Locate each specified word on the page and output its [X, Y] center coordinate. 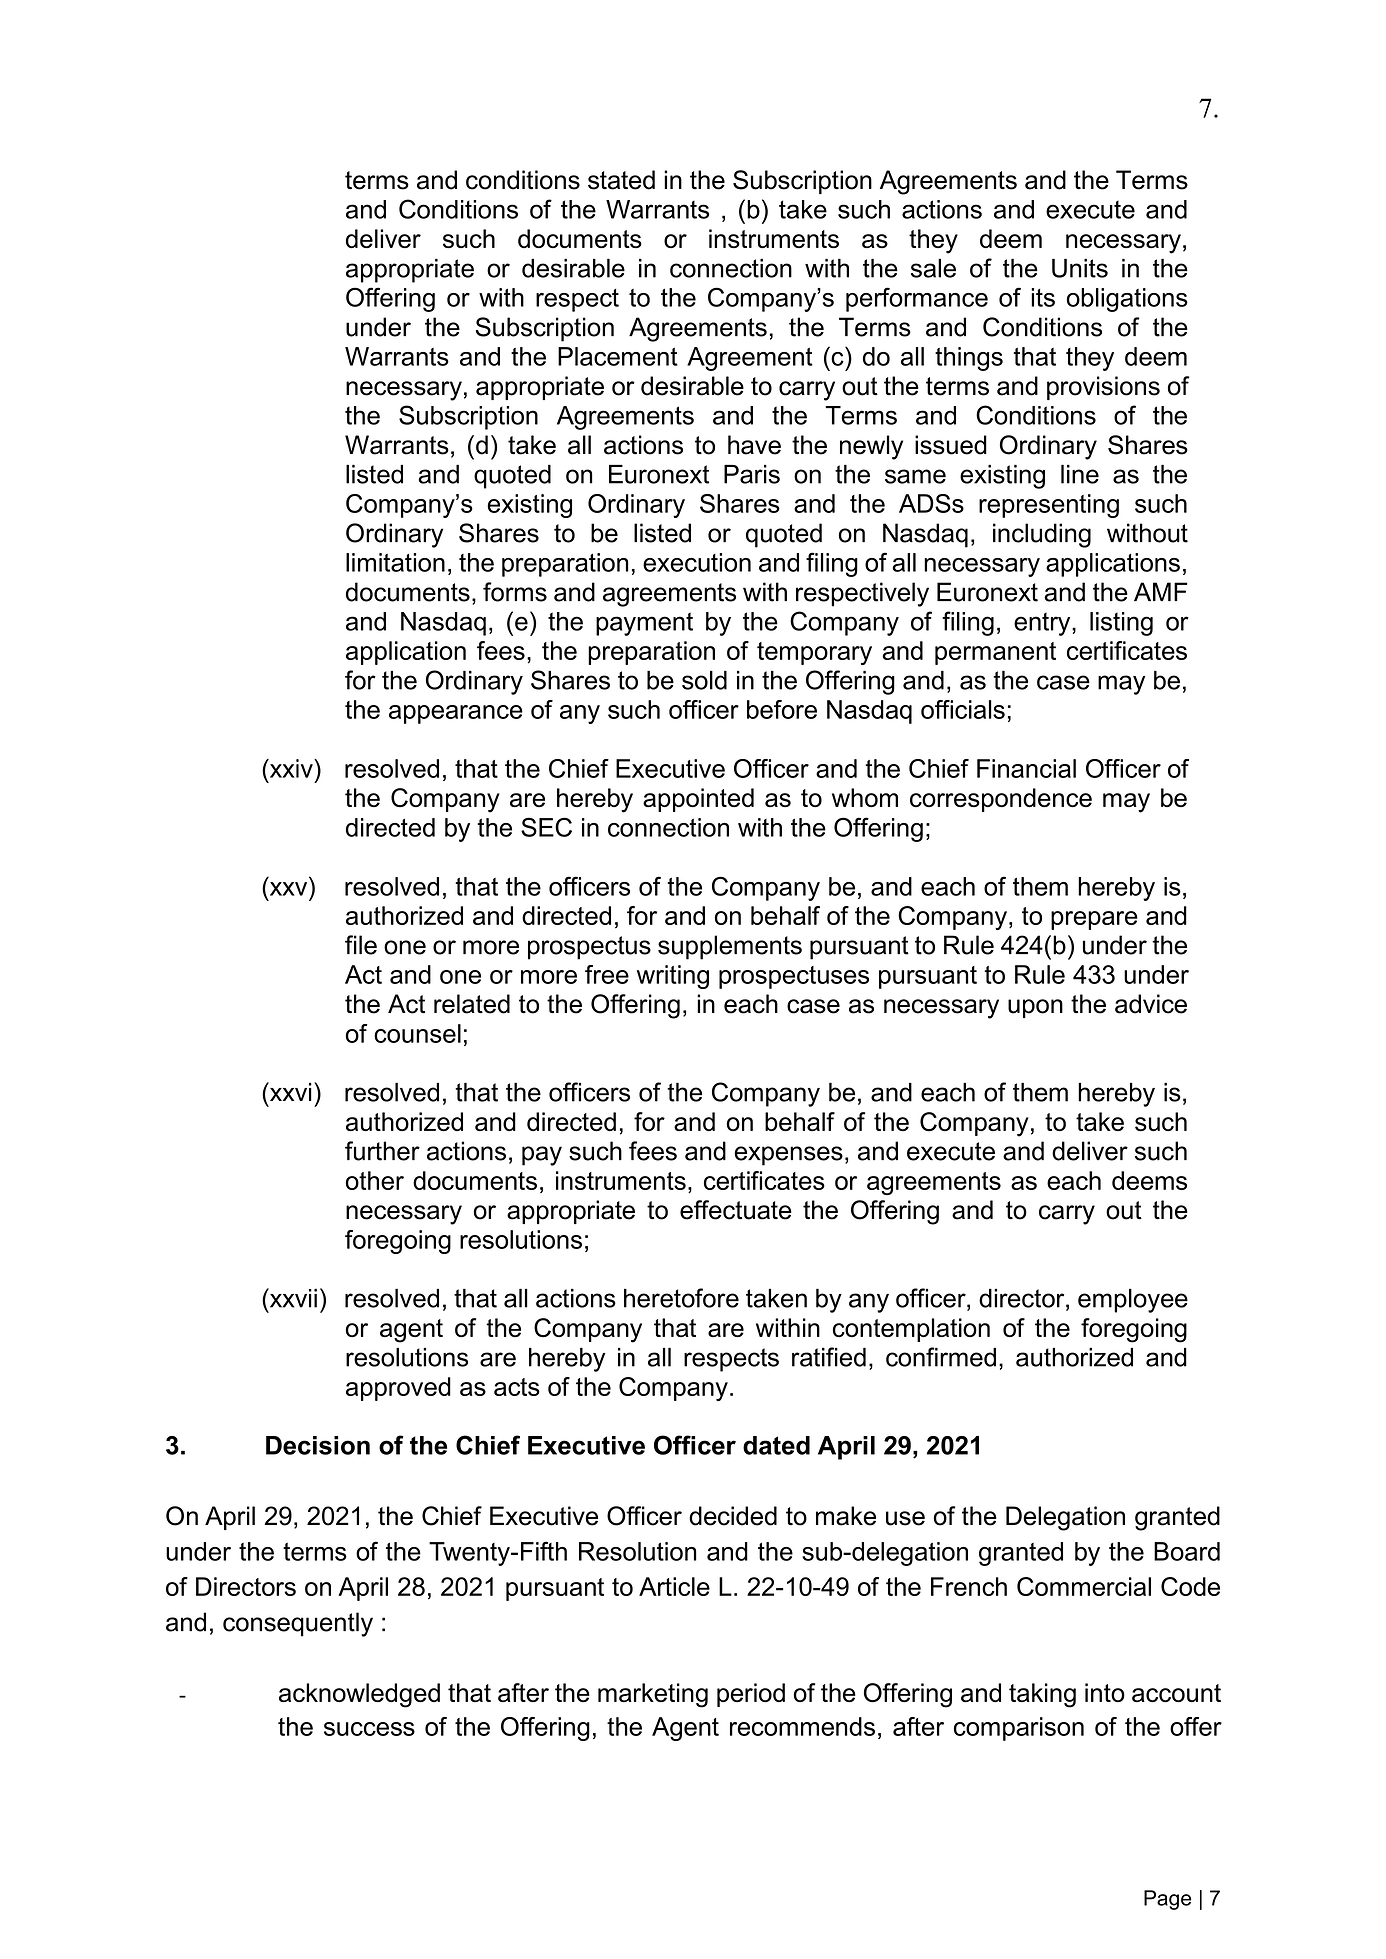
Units [1080, 268]
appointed [698, 800]
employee [1133, 1301]
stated [621, 180]
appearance [456, 714]
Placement [618, 356]
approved [398, 1389]
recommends [802, 1726]
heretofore [681, 1298]
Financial [1026, 768]
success [369, 1729]
